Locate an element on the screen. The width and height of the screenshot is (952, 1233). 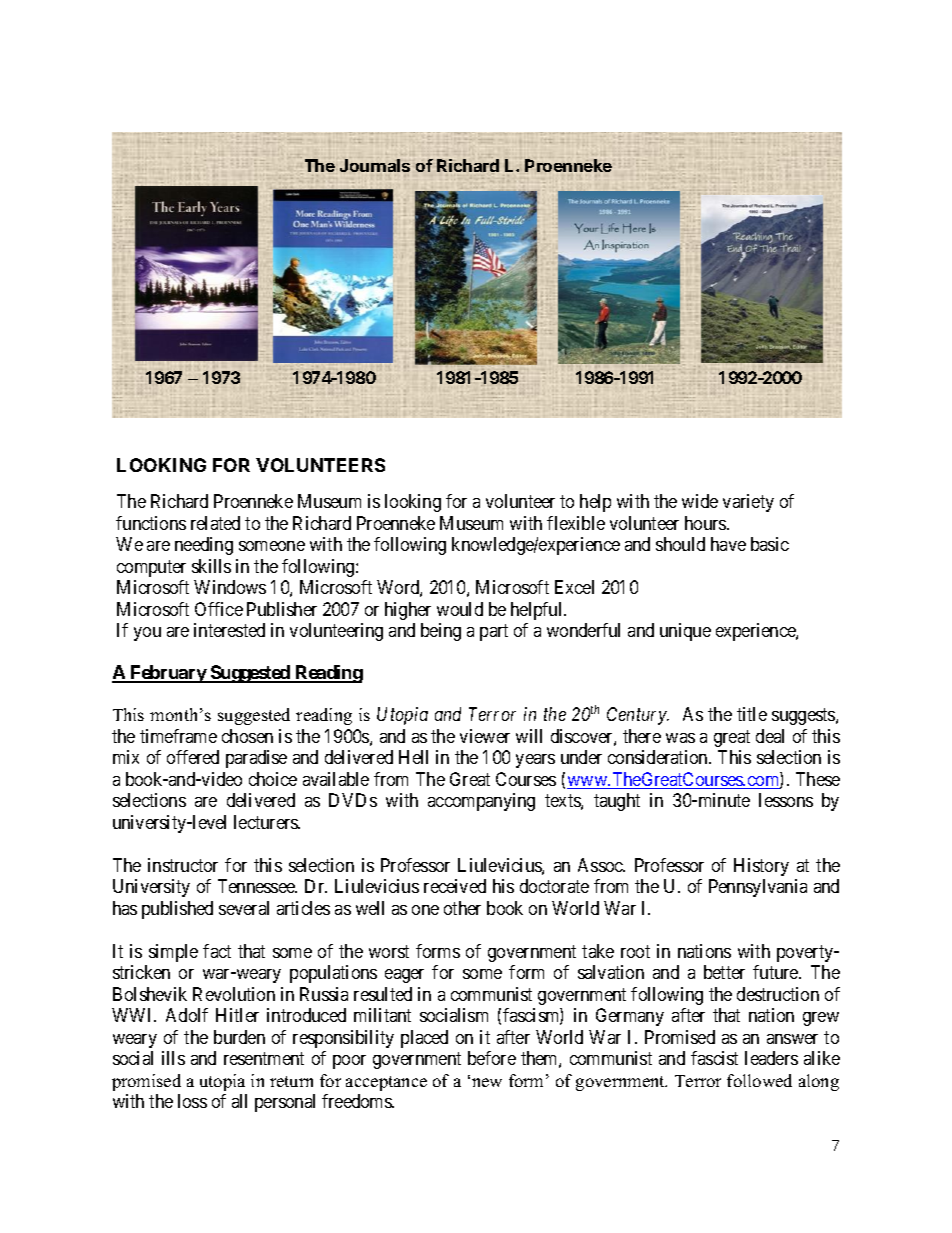
Journals is located at coordinates (375, 165).
